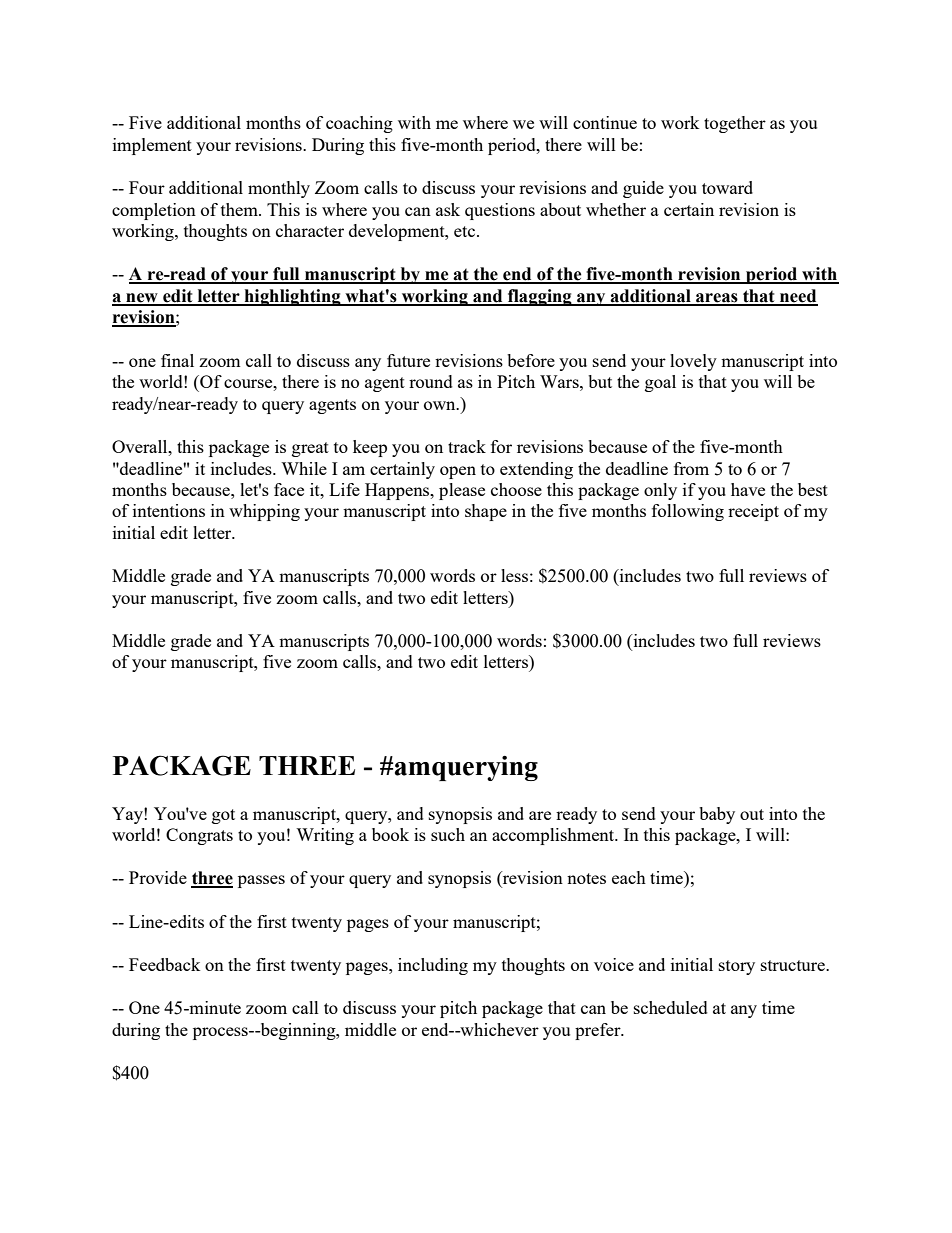 The image size is (952, 1233). Describe the element at coordinates (152, 146) in the screenshot. I see `implement` at that location.
